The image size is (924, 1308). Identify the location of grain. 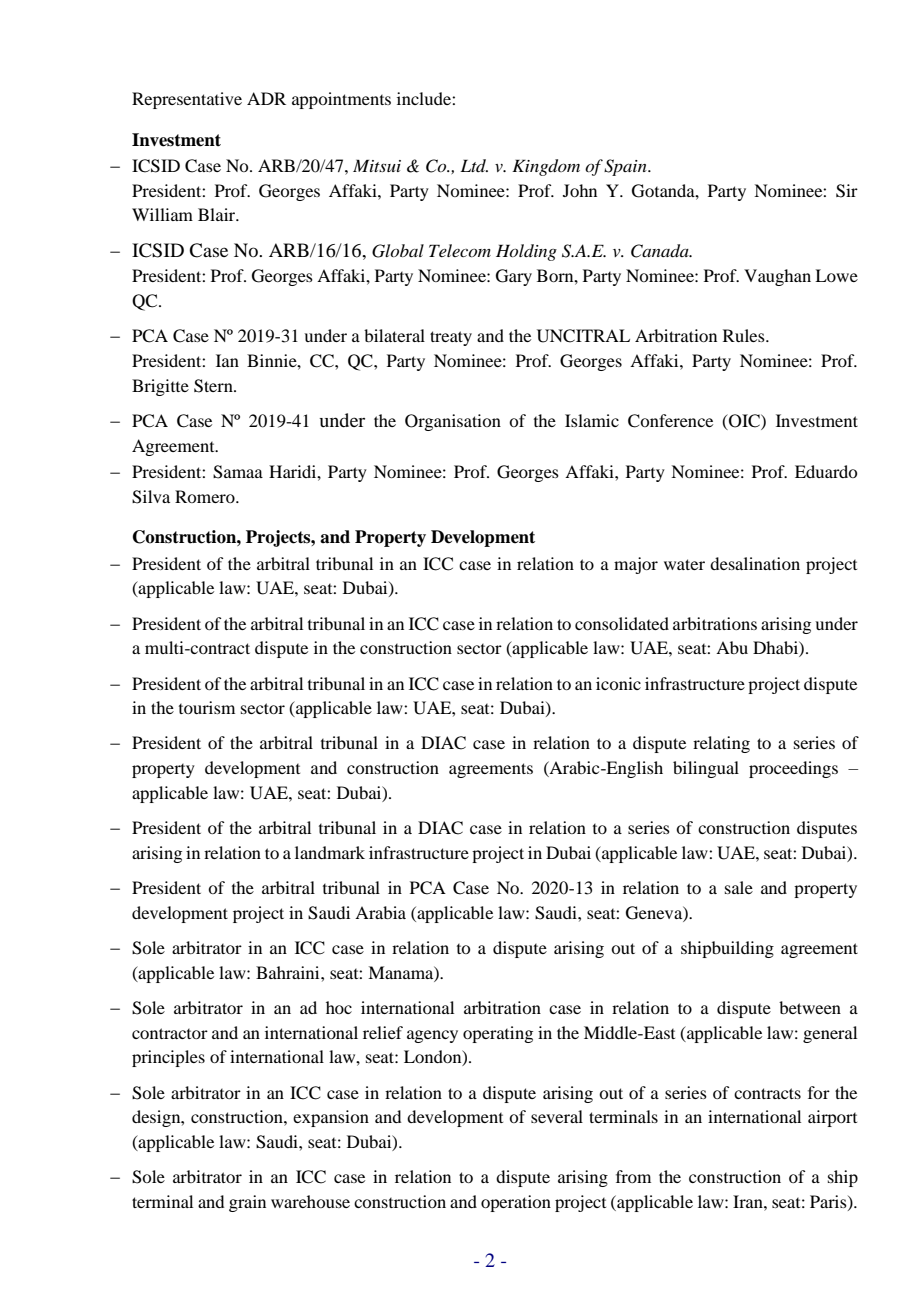
(247, 1203).
